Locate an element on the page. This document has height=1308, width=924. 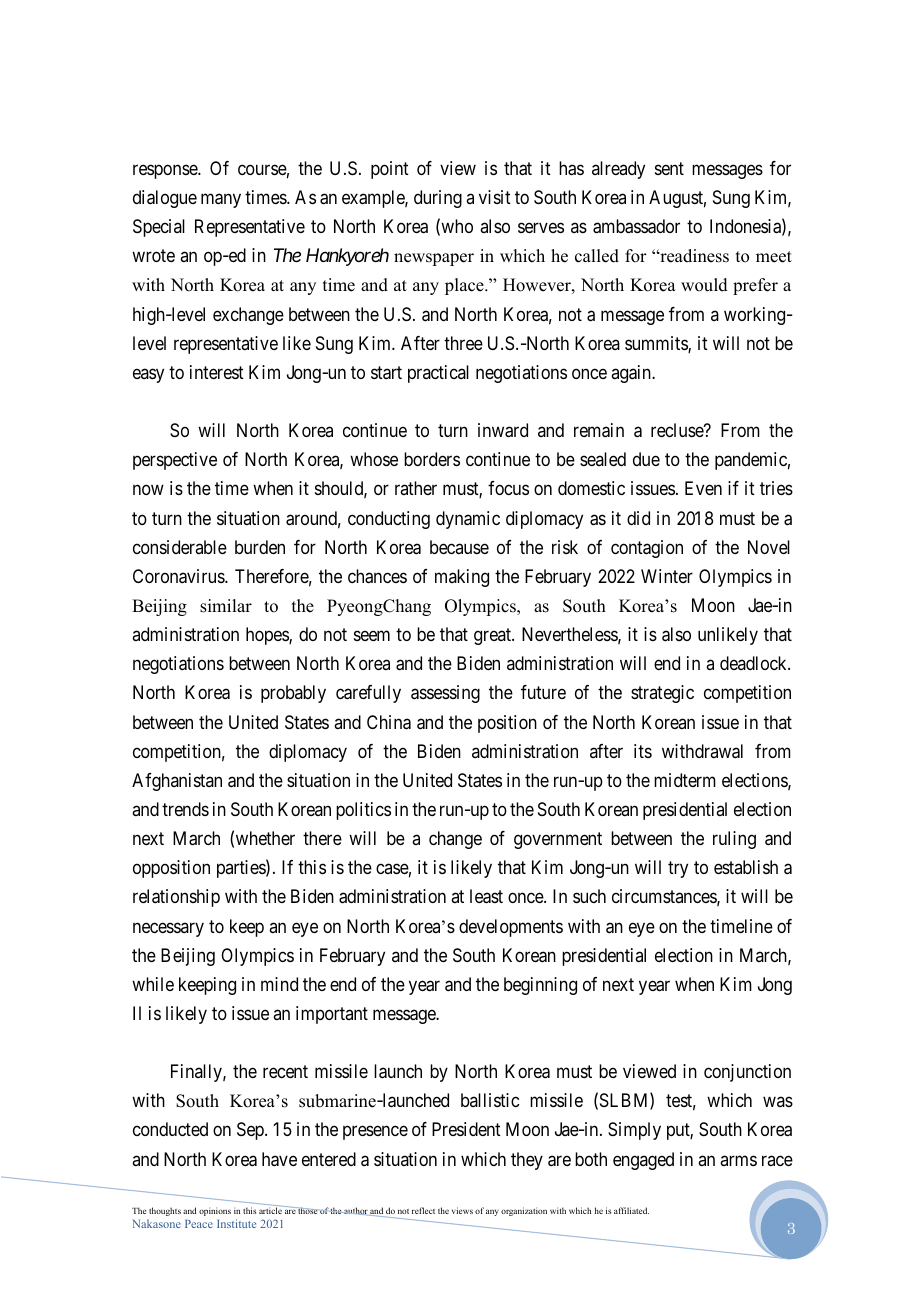
many is located at coordinates (221, 201).
